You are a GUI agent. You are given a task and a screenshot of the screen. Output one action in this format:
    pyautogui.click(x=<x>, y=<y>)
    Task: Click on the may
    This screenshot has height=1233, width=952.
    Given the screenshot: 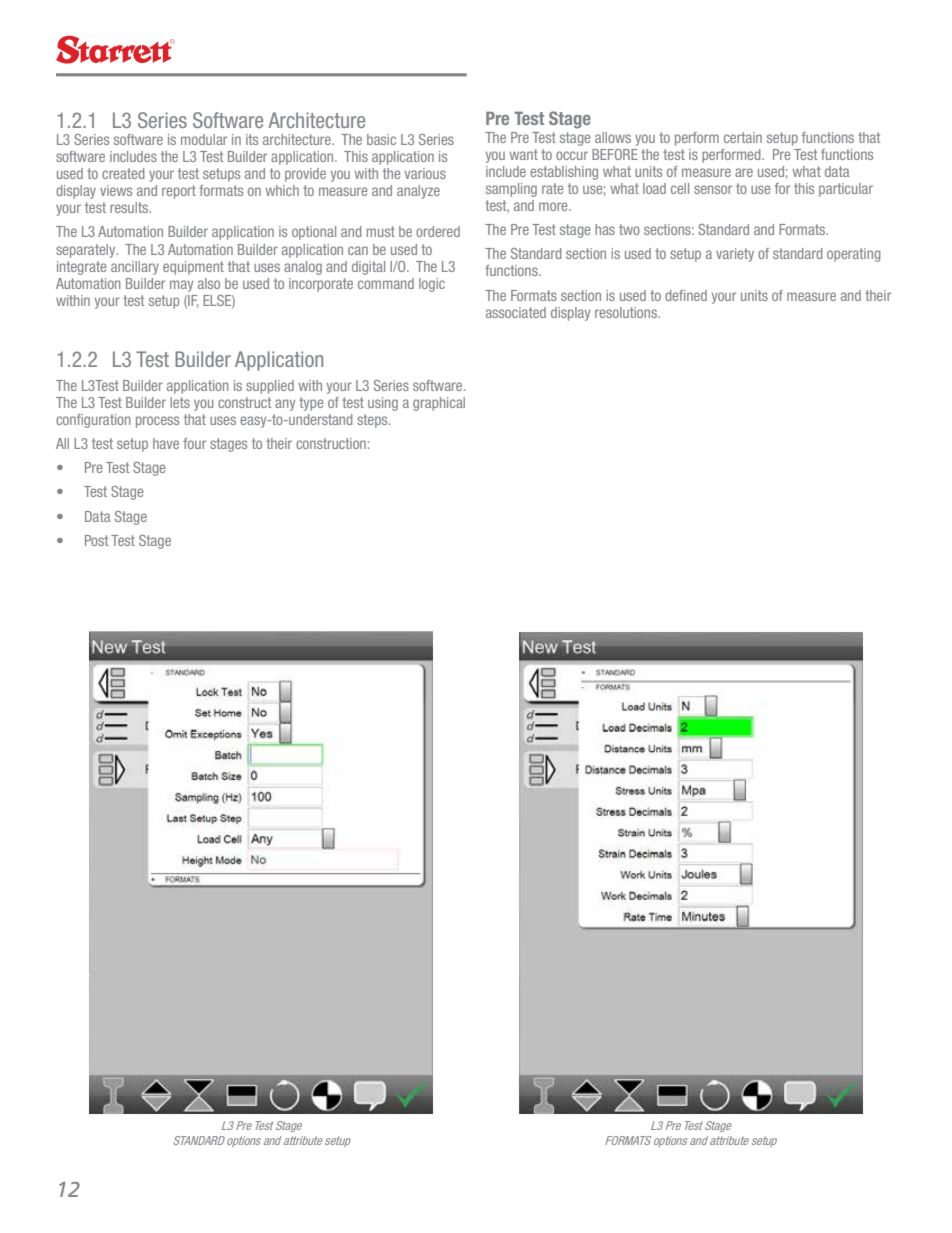 What is the action you would take?
    pyautogui.click(x=181, y=286)
